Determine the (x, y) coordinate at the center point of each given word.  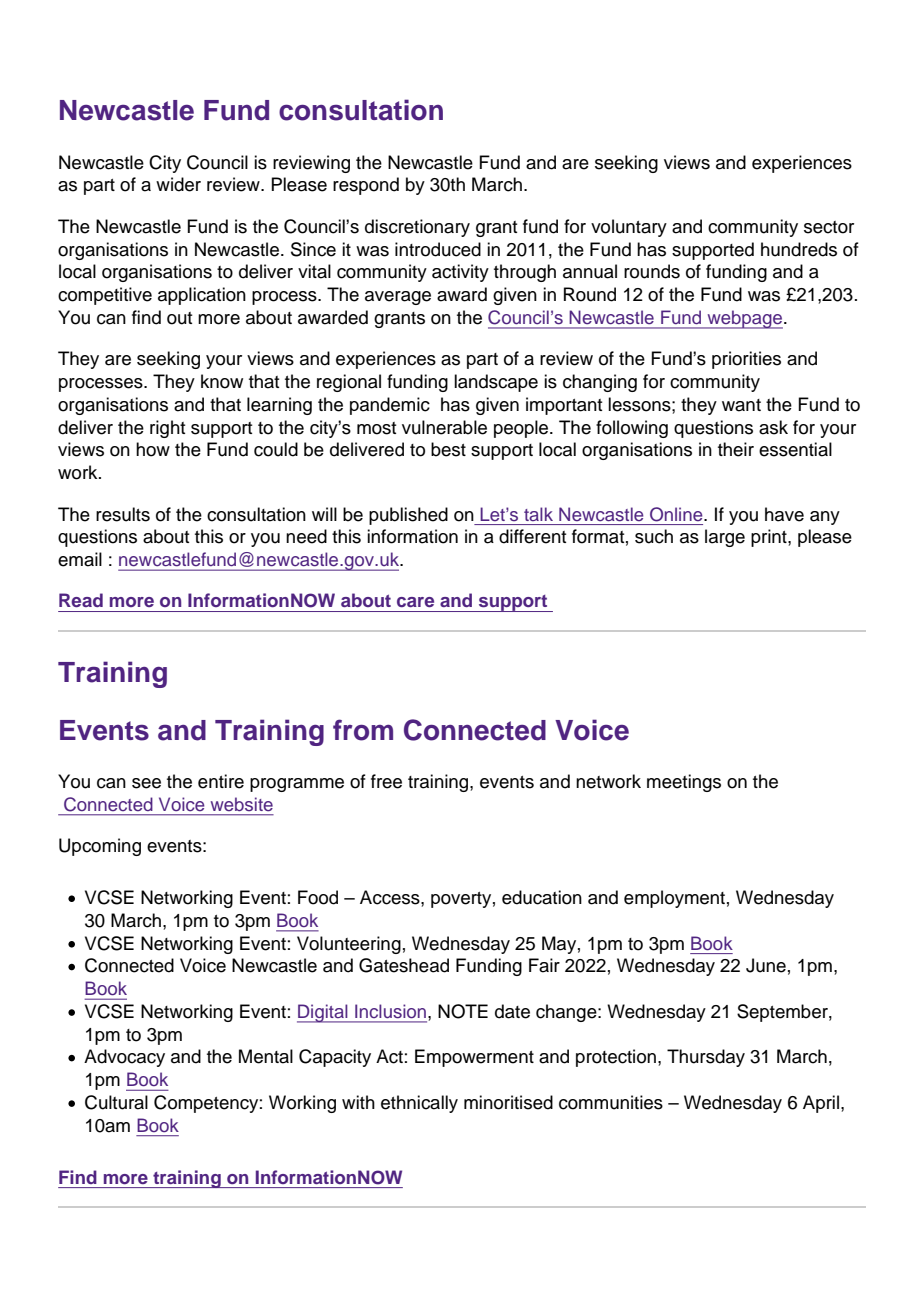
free (386, 781)
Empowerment (474, 1058)
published (408, 516)
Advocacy (124, 1058)
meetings (684, 783)
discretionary (417, 228)
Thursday (706, 1058)
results (123, 514)
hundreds (799, 249)
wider (178, 184)
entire (221, 781)
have (784, 514)
